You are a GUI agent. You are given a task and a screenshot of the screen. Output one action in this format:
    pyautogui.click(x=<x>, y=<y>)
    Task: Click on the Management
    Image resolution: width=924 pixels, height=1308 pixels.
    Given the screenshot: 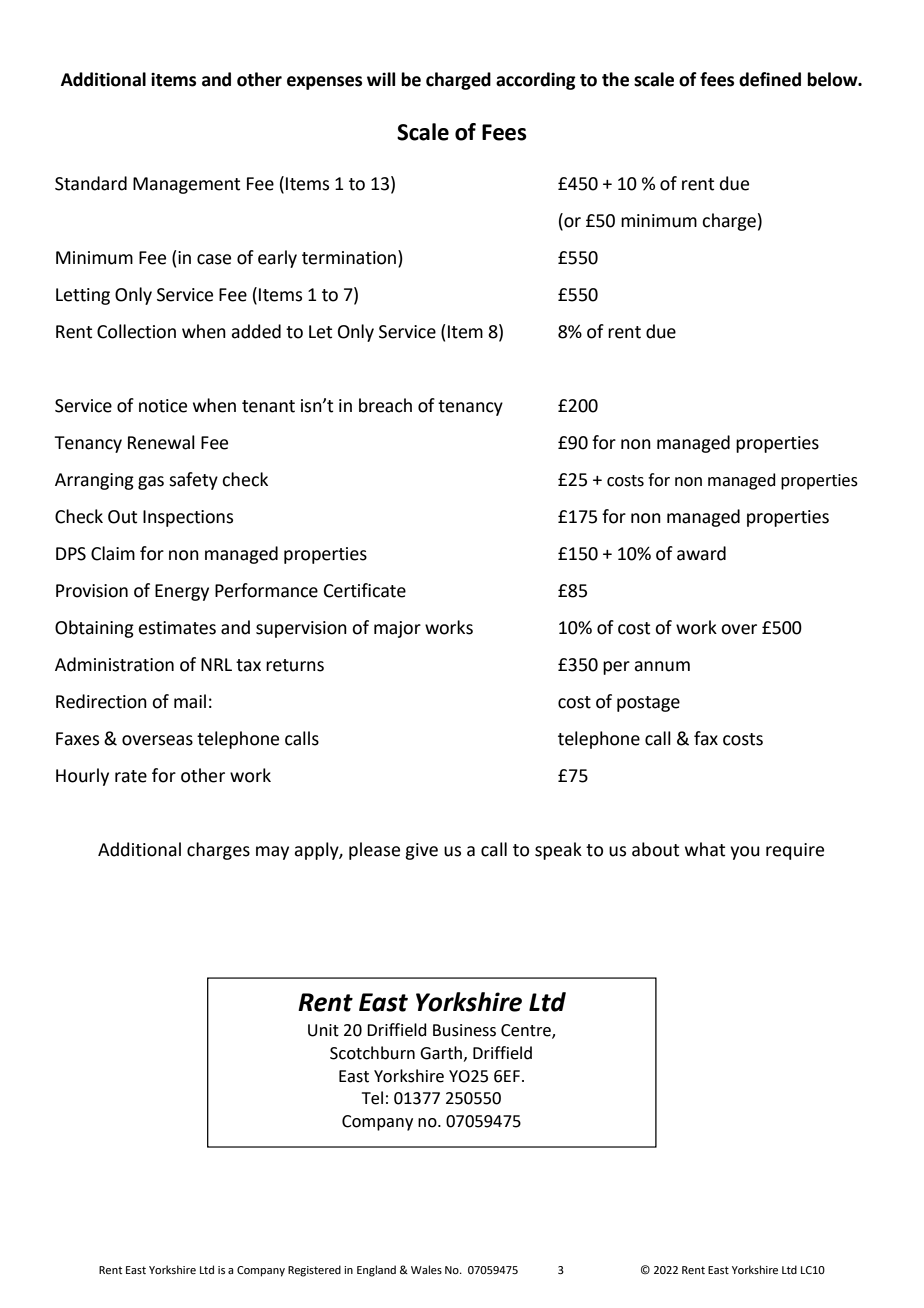 What is the action you would take?
    pyautogui.click(x=186, y=185)
